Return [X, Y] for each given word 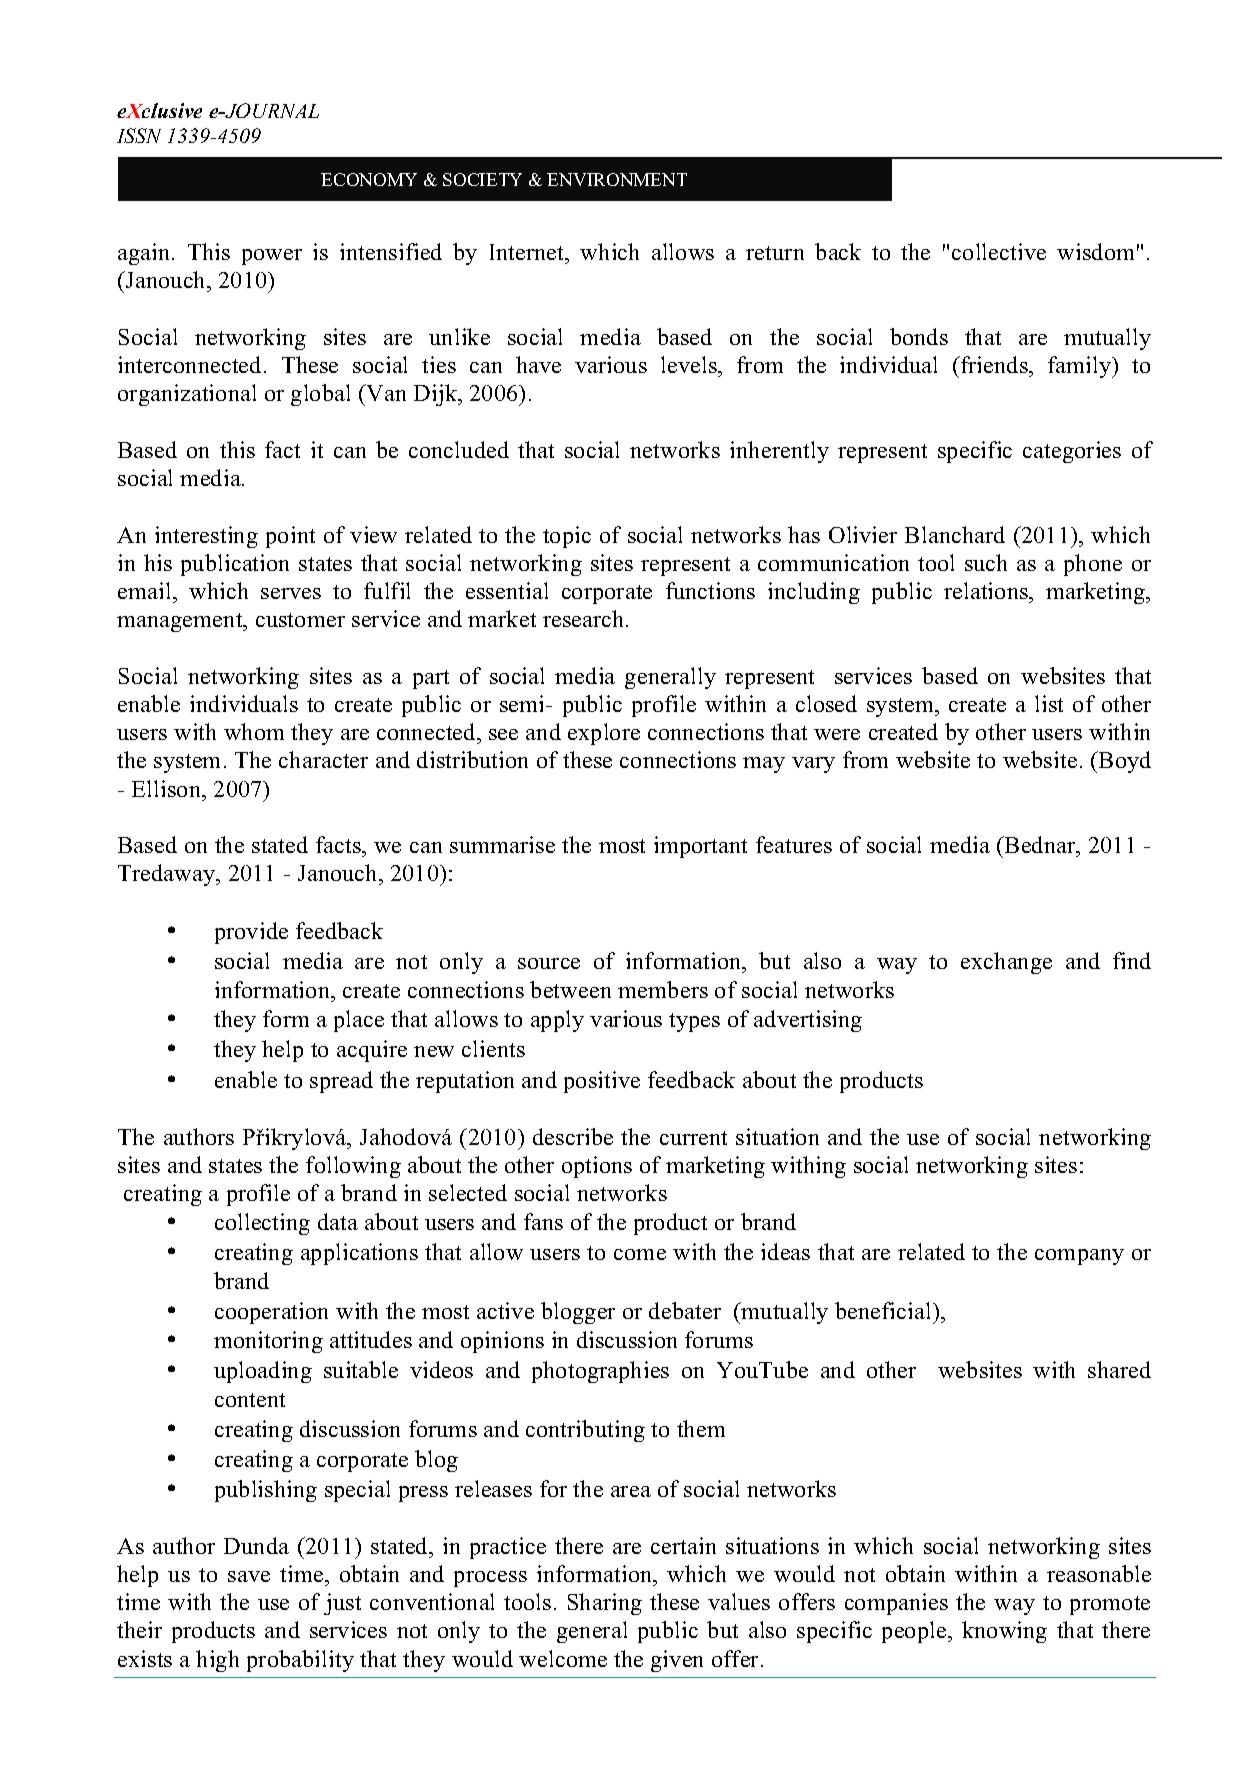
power [272, 257]
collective [999, 251]
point [290, 537]
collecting [262, 1224]
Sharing [605, 1604]
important [700, 847]
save [249, 1576]
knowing [1004, 1632]
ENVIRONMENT [617, 179]
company [1079, 1257]
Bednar [1040, 844]
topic [567, 537]
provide [251, 933]
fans [543, 1221]
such [986, 562]
